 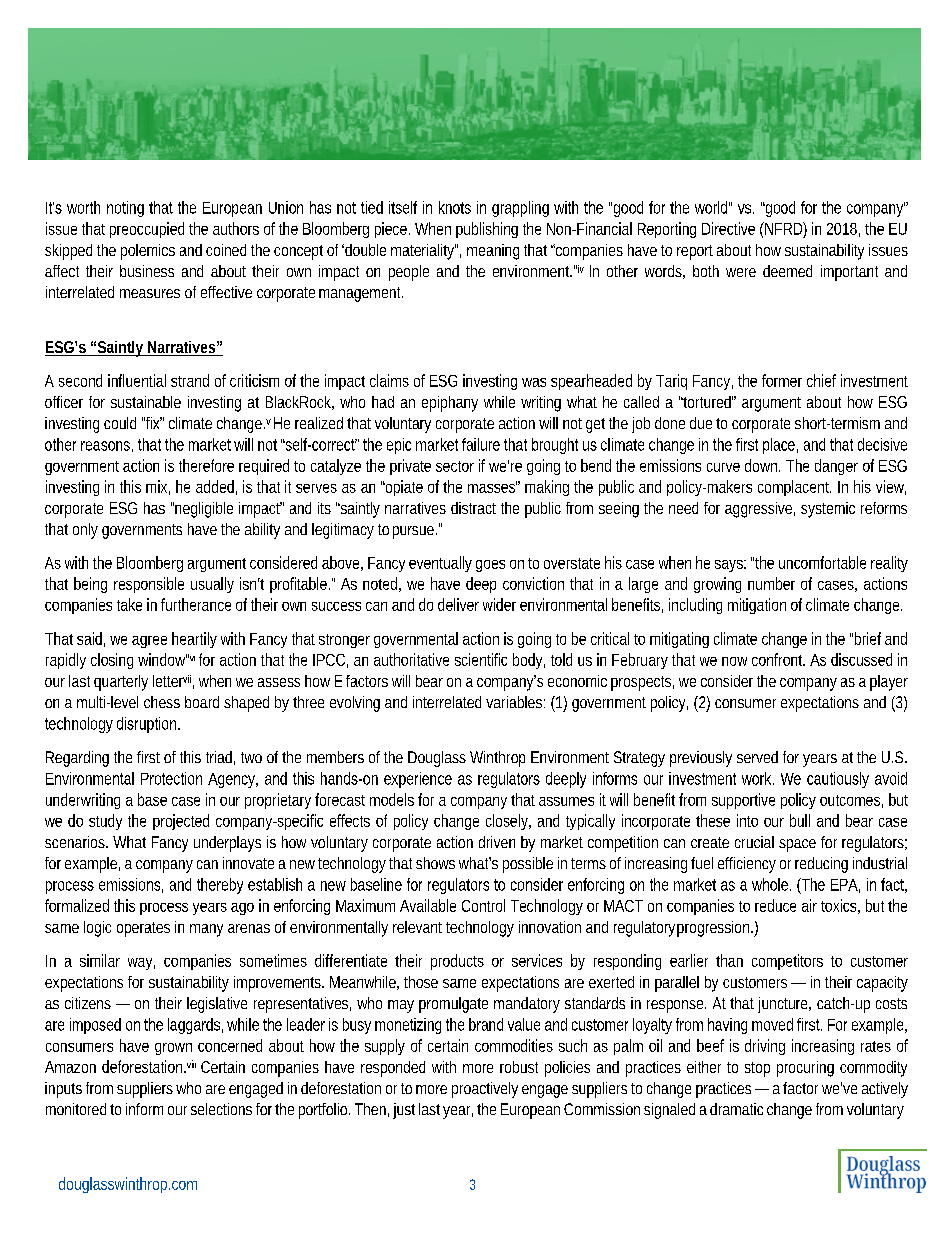 I want to click on robust, so click(x=519, y=1067).
